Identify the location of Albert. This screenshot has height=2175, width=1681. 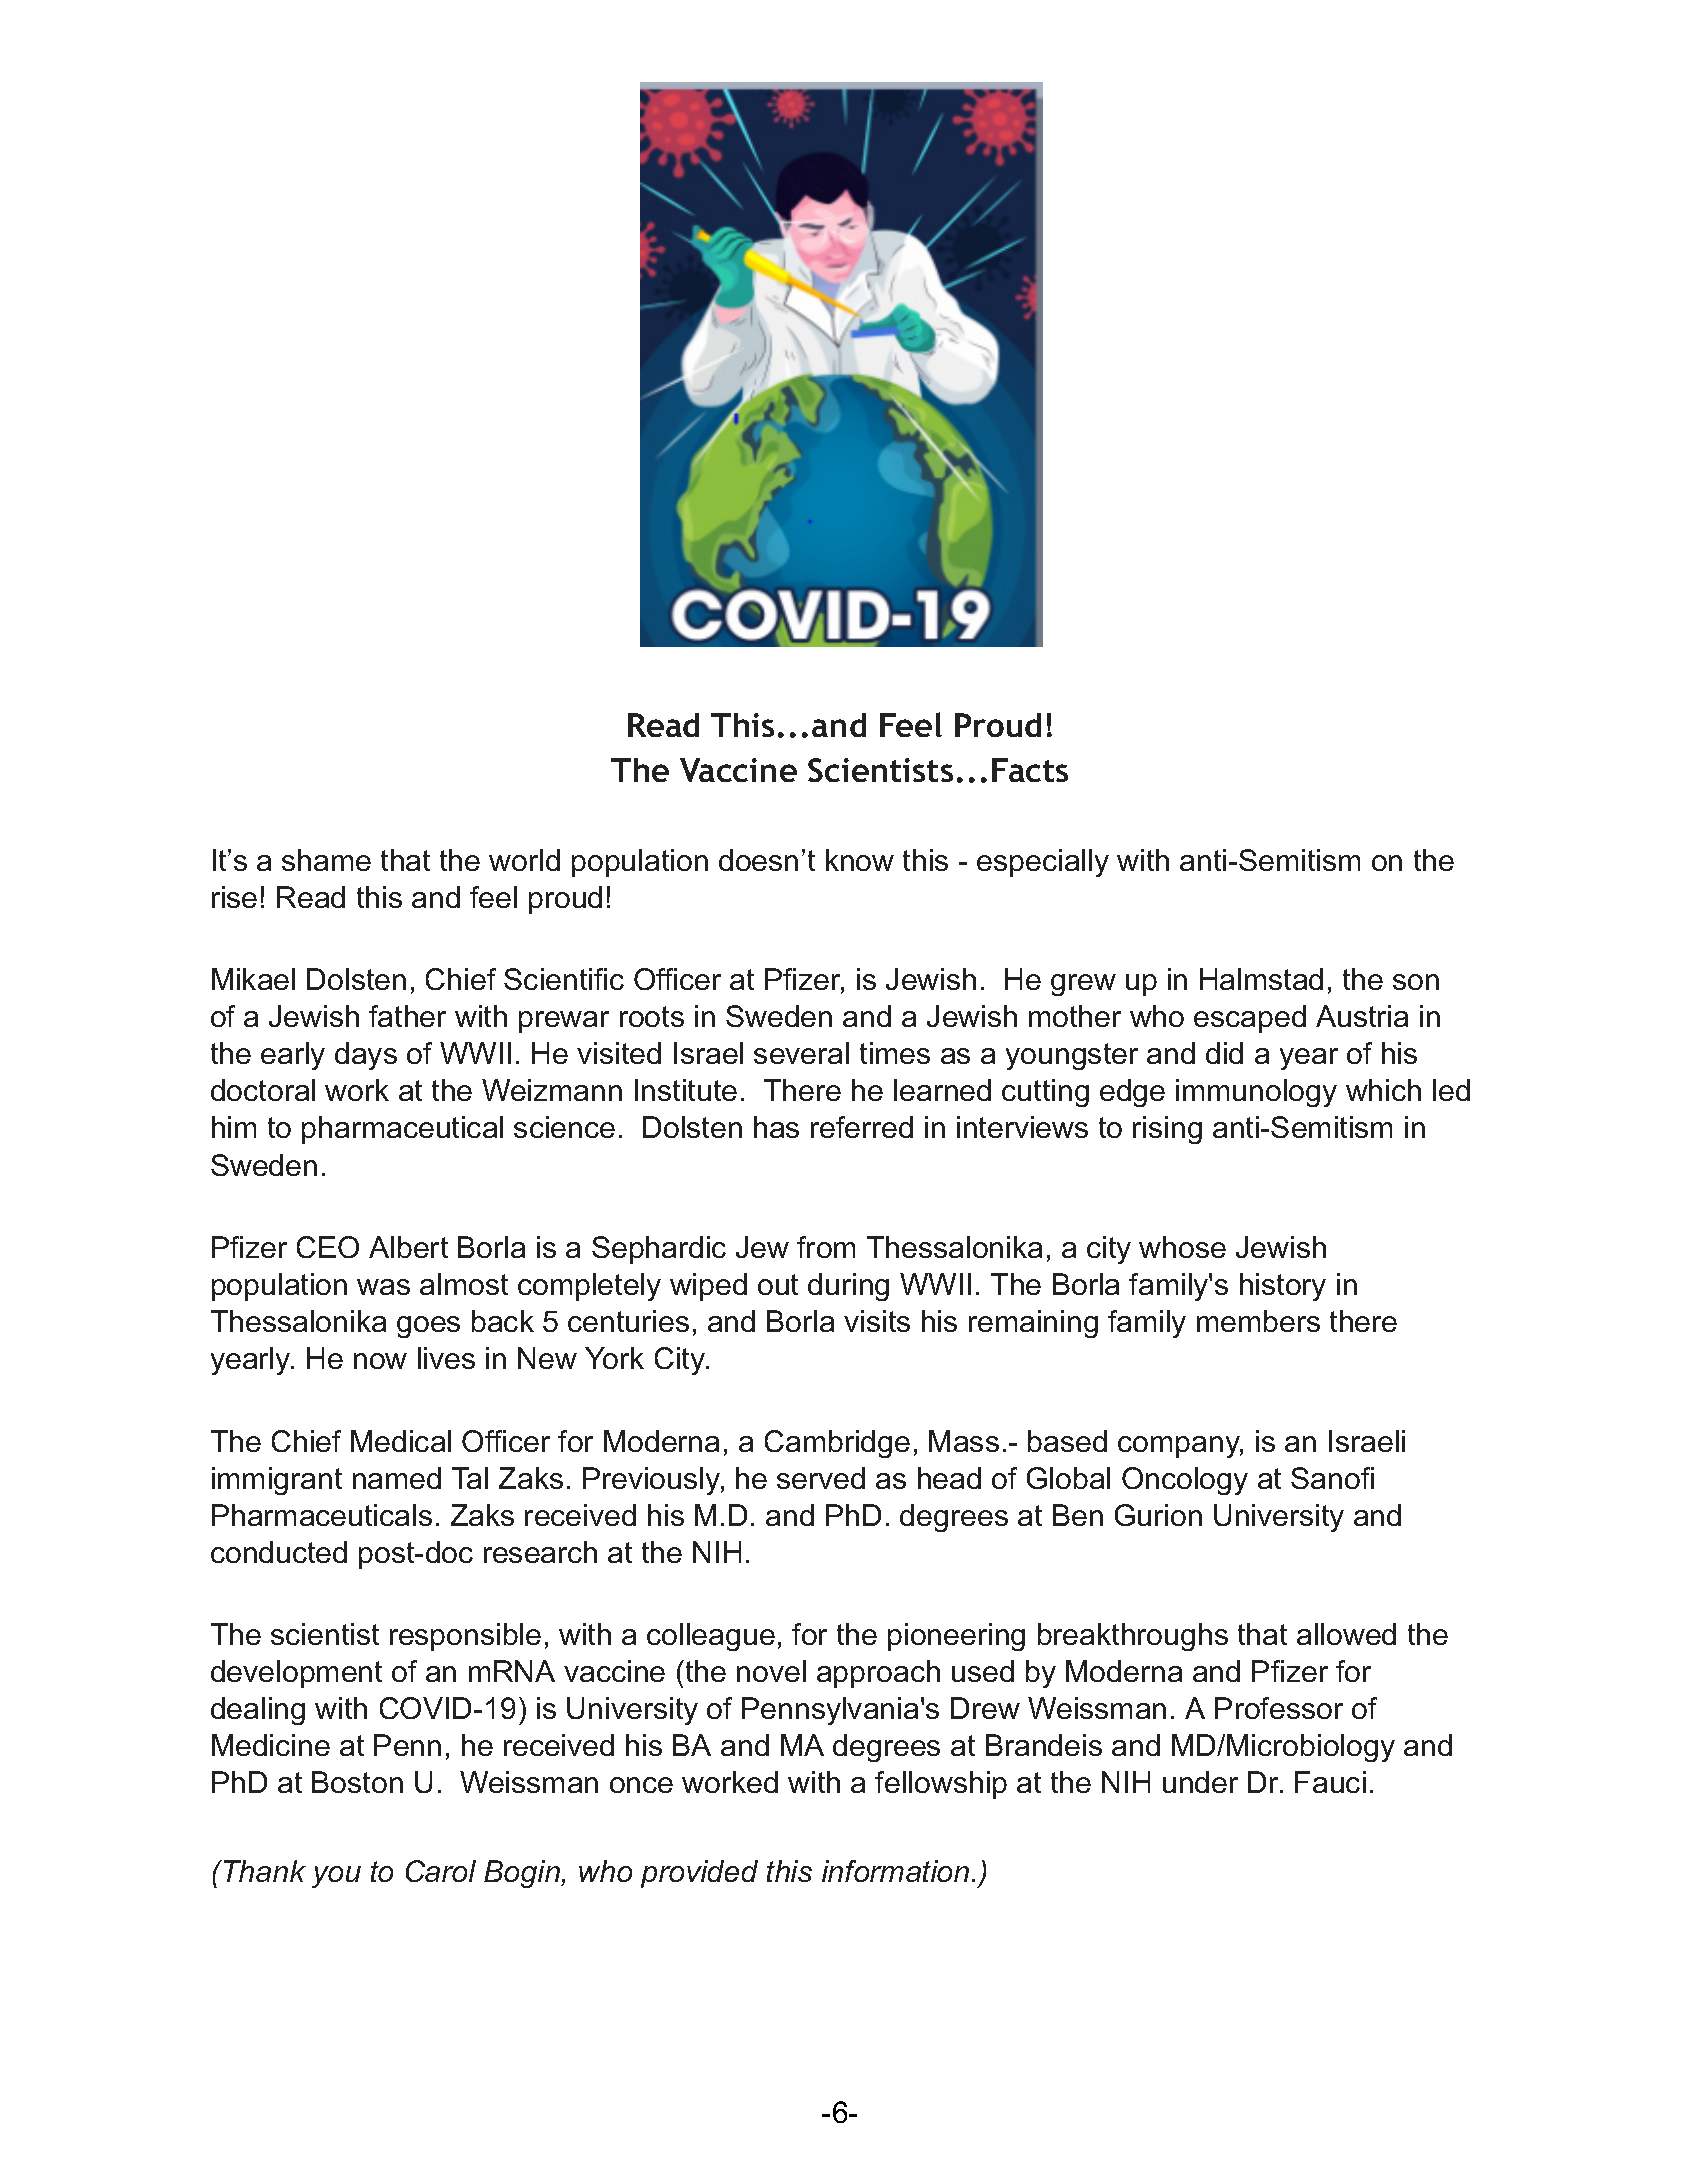
(408, 1247).
